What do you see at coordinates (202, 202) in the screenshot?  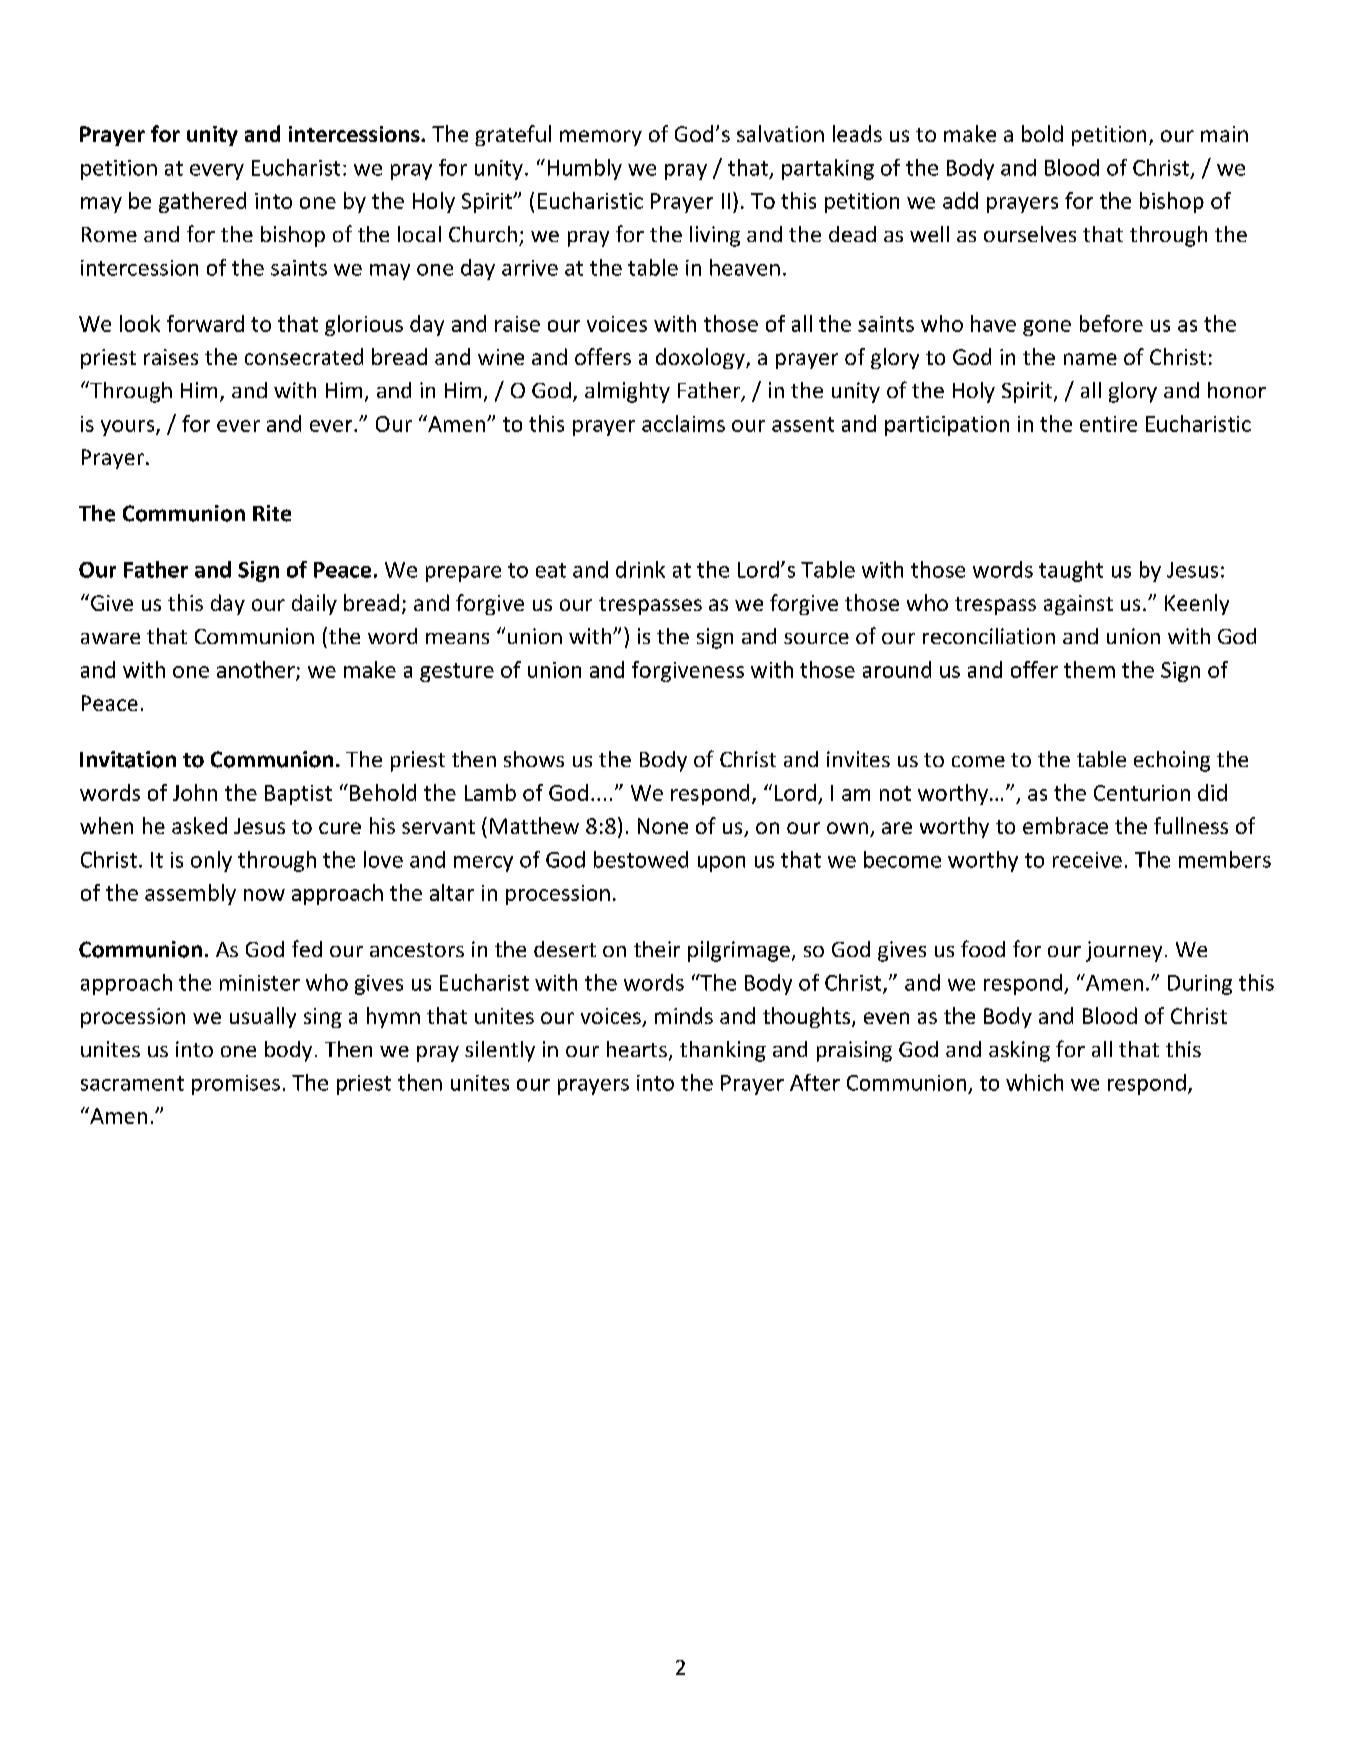 I see `gathered` at bounding box center [202, 202].
